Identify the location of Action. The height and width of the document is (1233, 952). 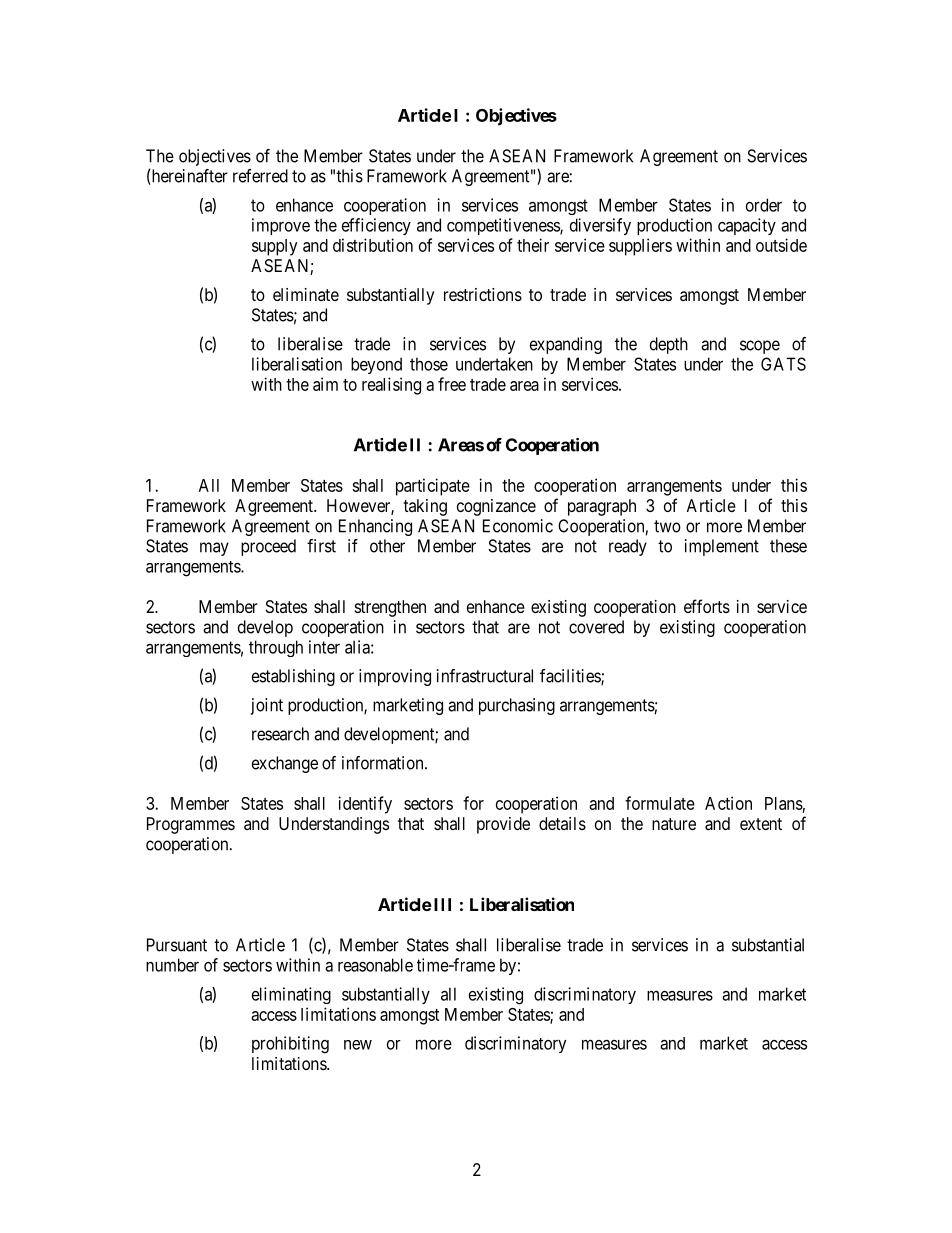
(728, 803).
